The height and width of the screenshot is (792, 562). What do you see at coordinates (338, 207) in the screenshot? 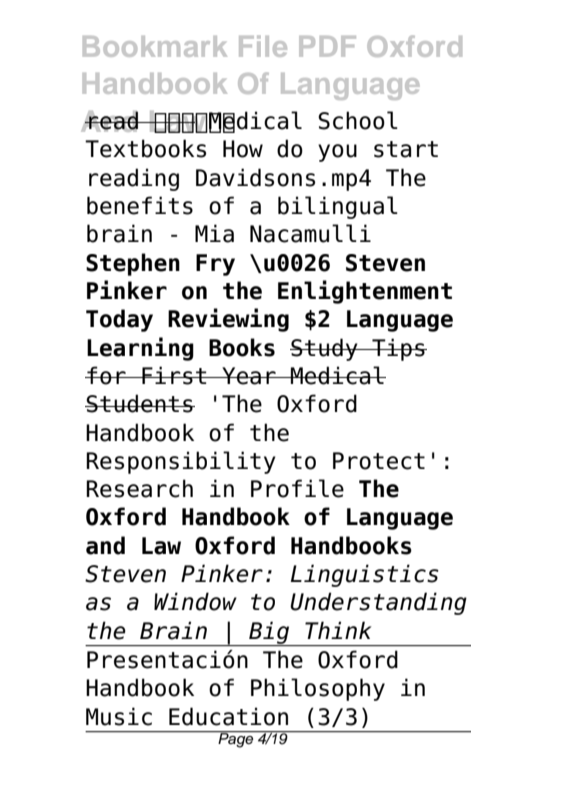
I see `bilingual` at bounding box center [338, 207].
